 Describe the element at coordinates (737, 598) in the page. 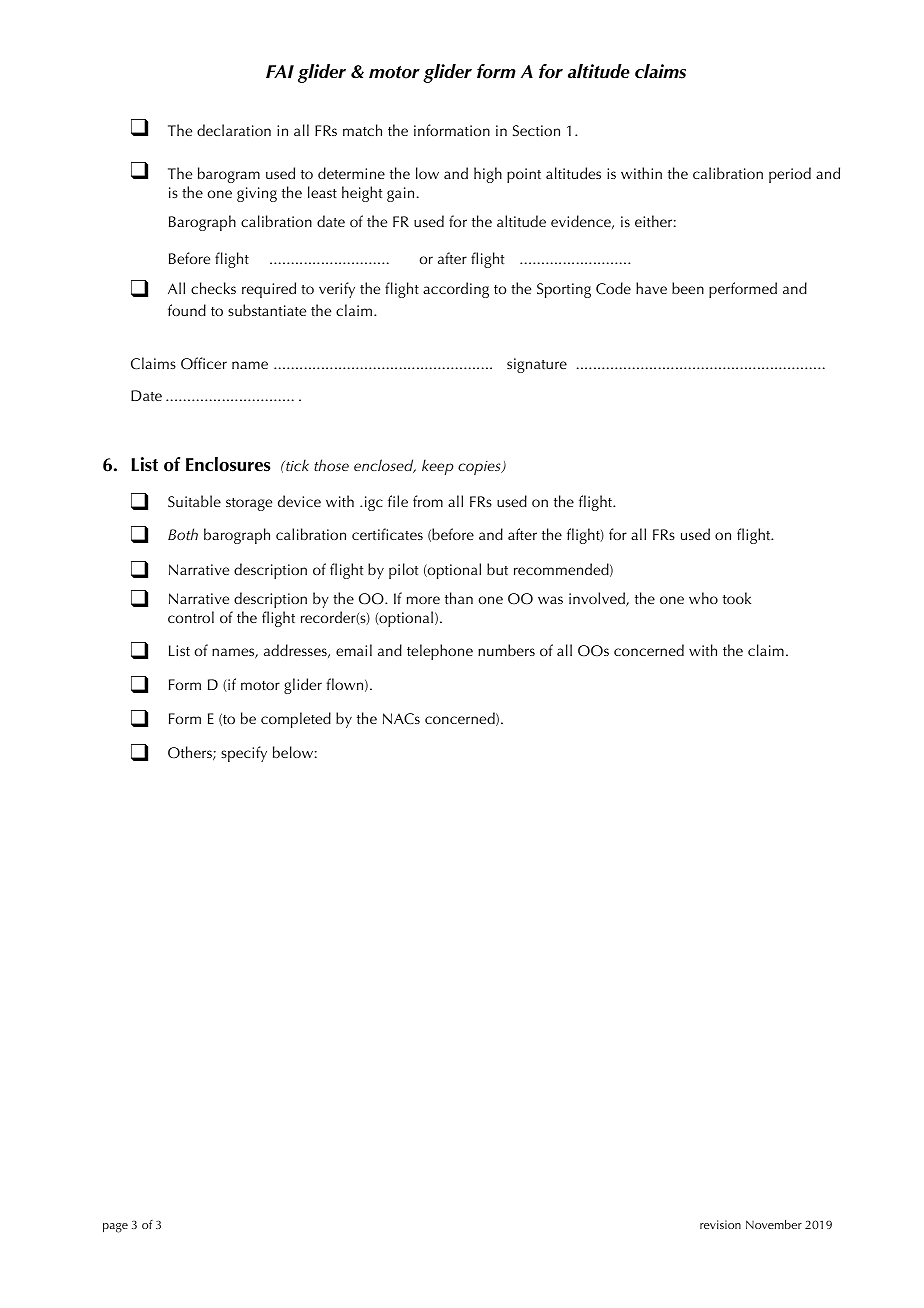

I see `took` at that location.
